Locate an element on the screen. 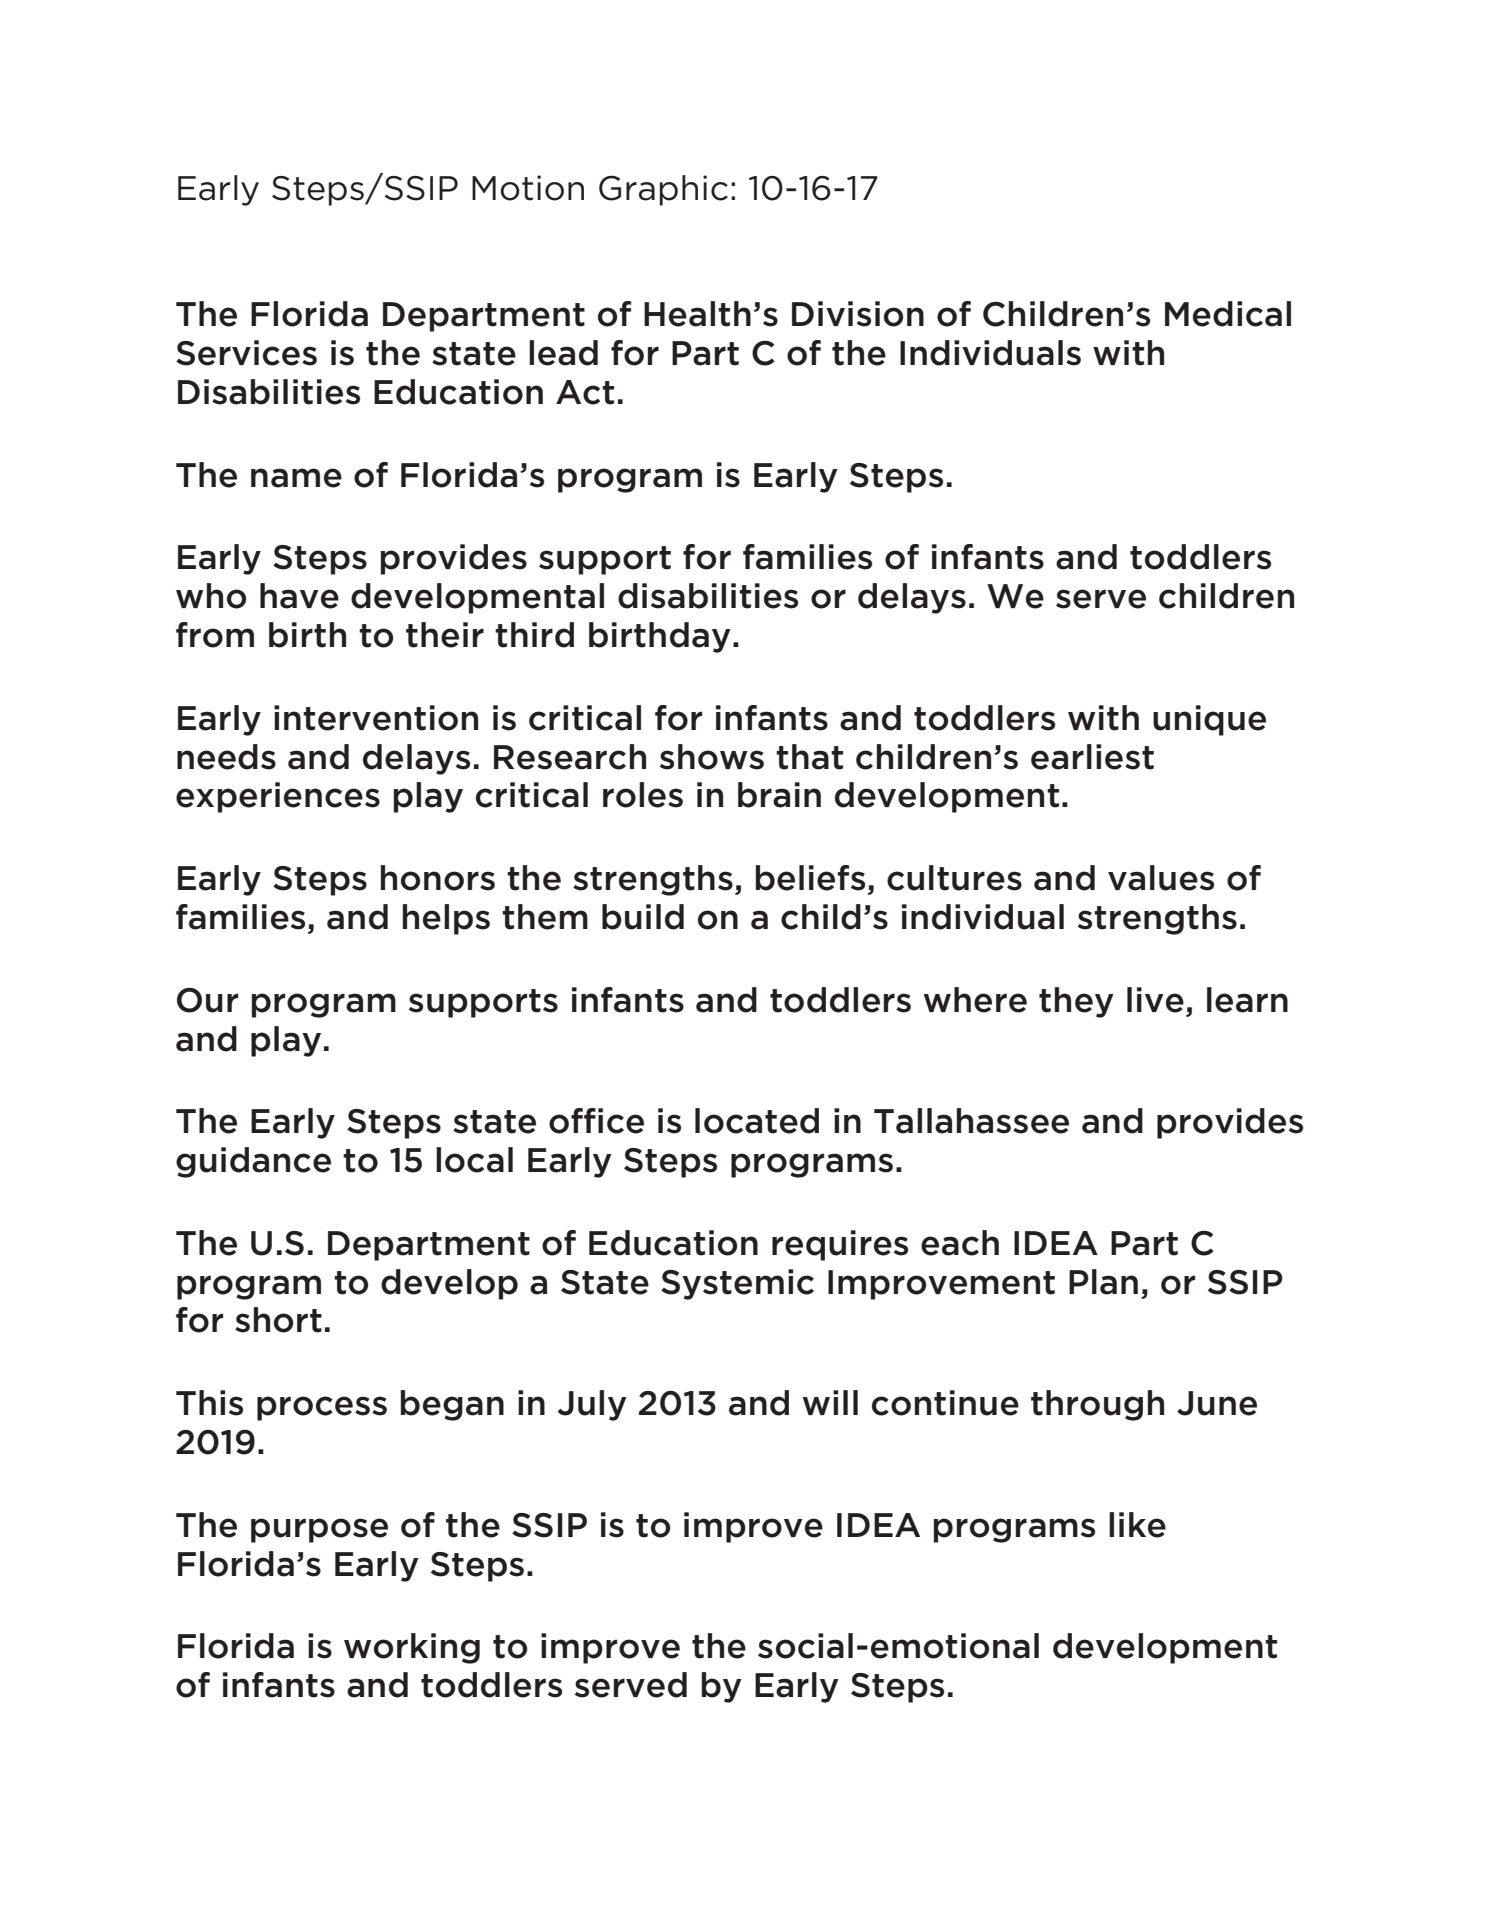 The image size is (1488, 1925). values is located at coordinates (1161, 878).
